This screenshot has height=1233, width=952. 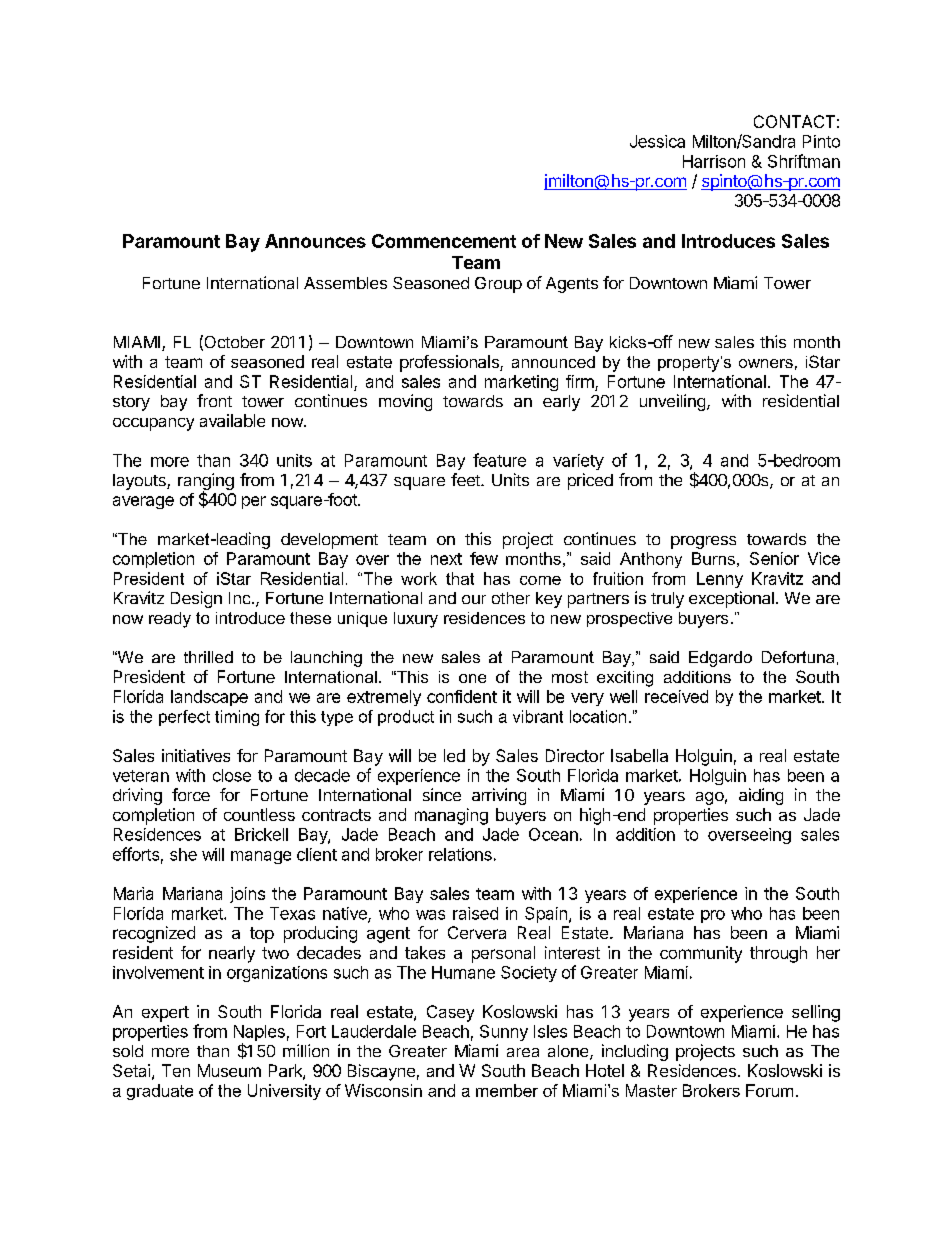 What do you see at coordinates (450, 363) in the screenshot?
I see `professionals` at bounding box center [450, 363].
